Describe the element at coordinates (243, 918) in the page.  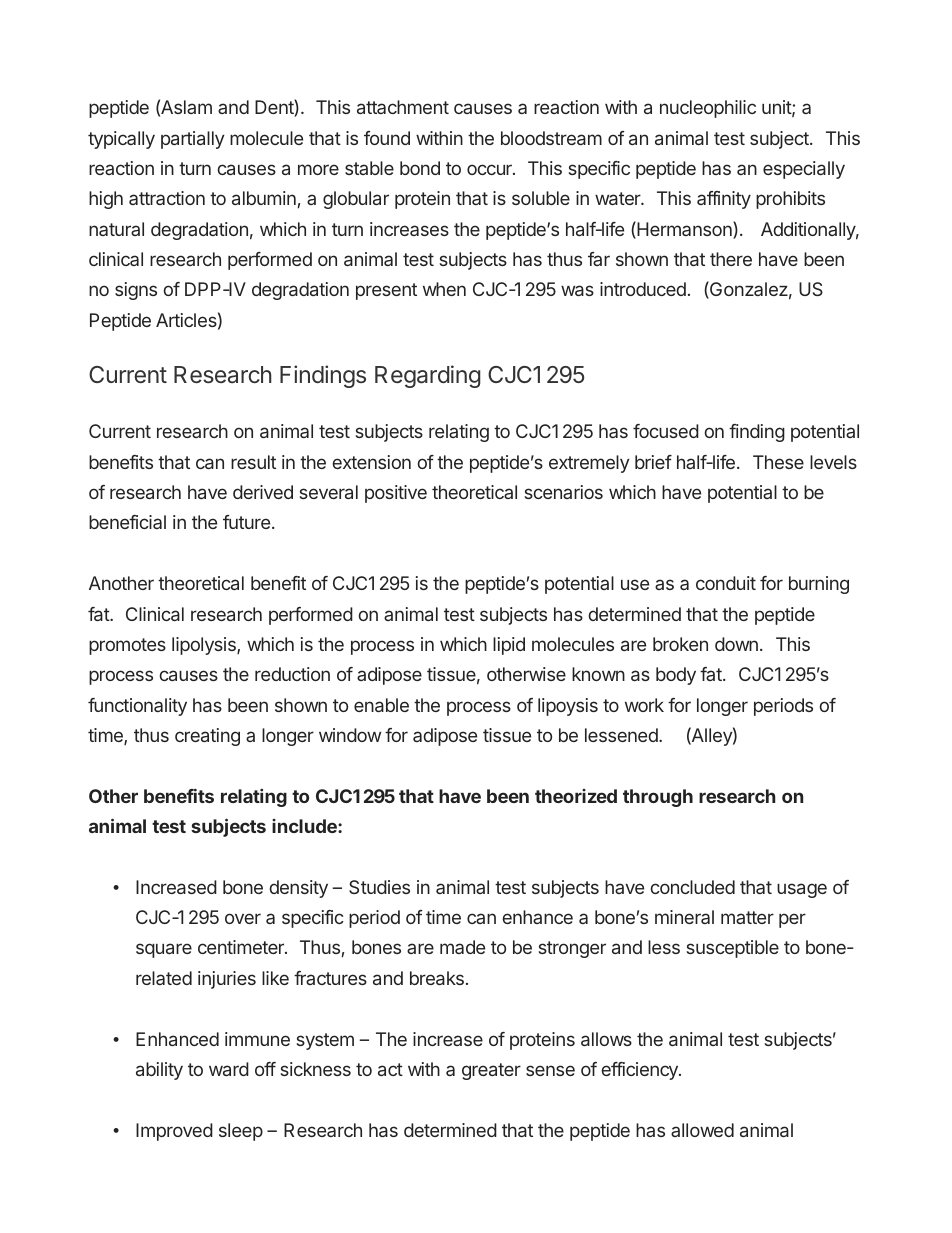
I see `over` at that location.
